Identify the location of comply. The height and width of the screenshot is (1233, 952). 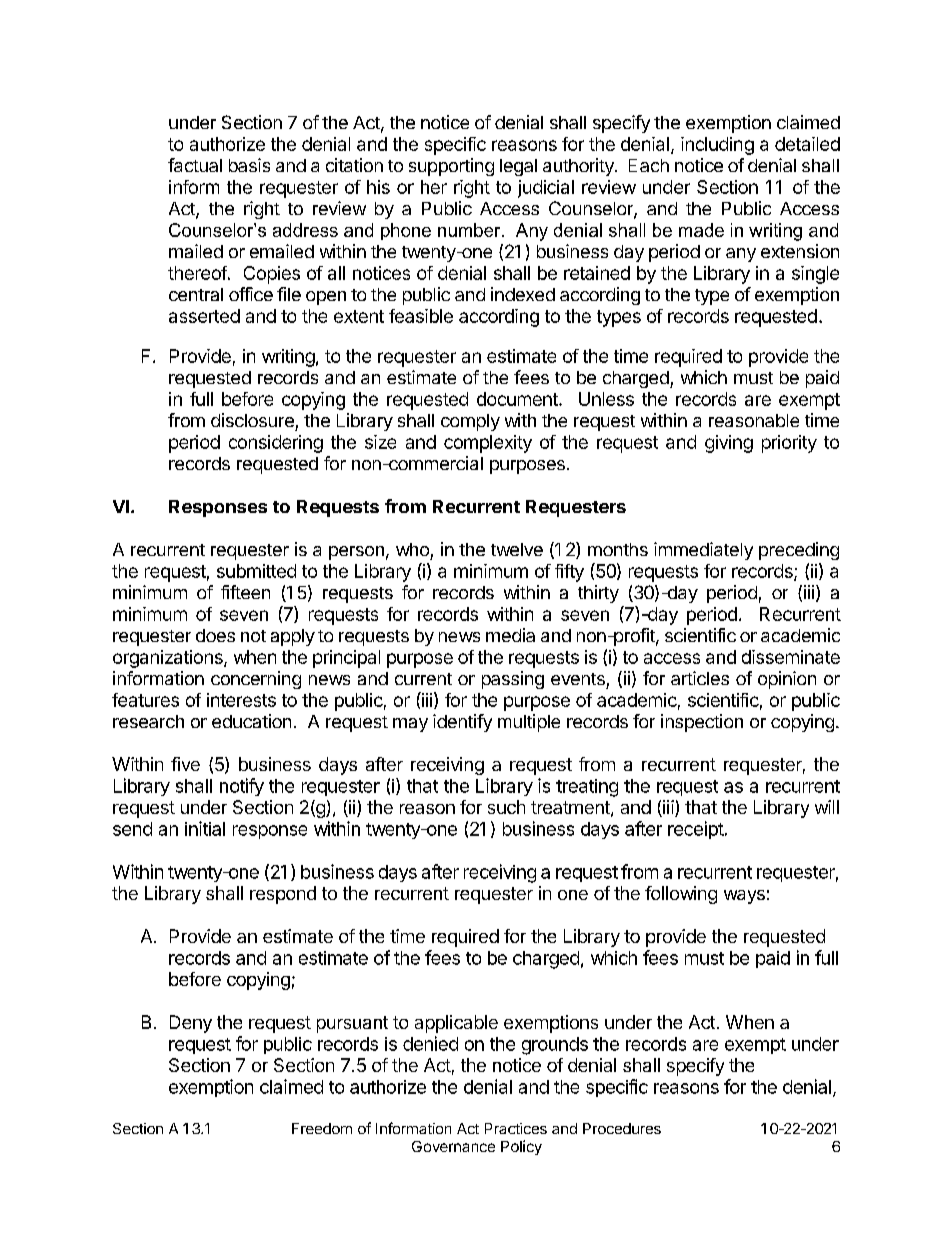
(470, 422).
